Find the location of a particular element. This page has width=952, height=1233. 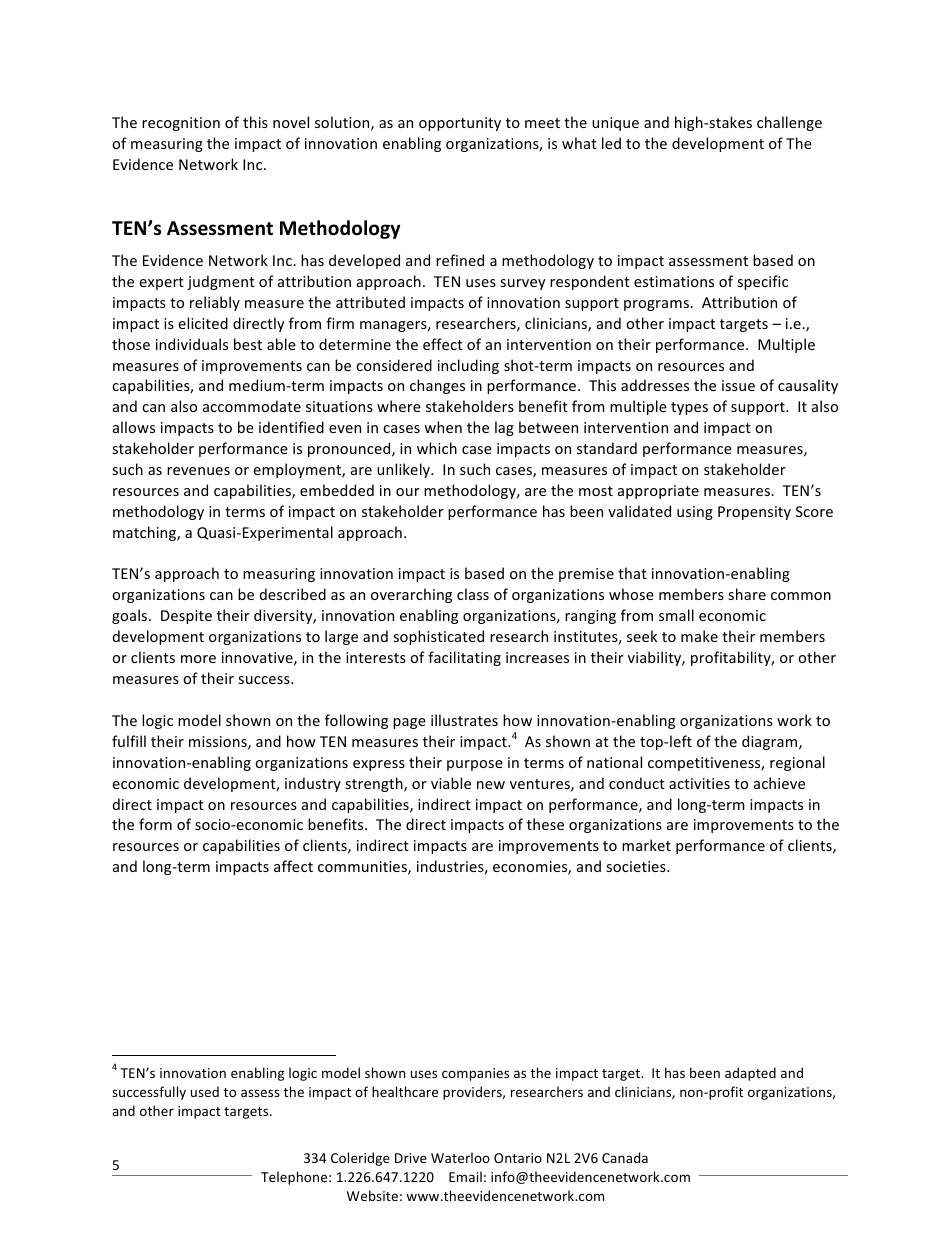

Canada is located at coordinates (625, 1157).
